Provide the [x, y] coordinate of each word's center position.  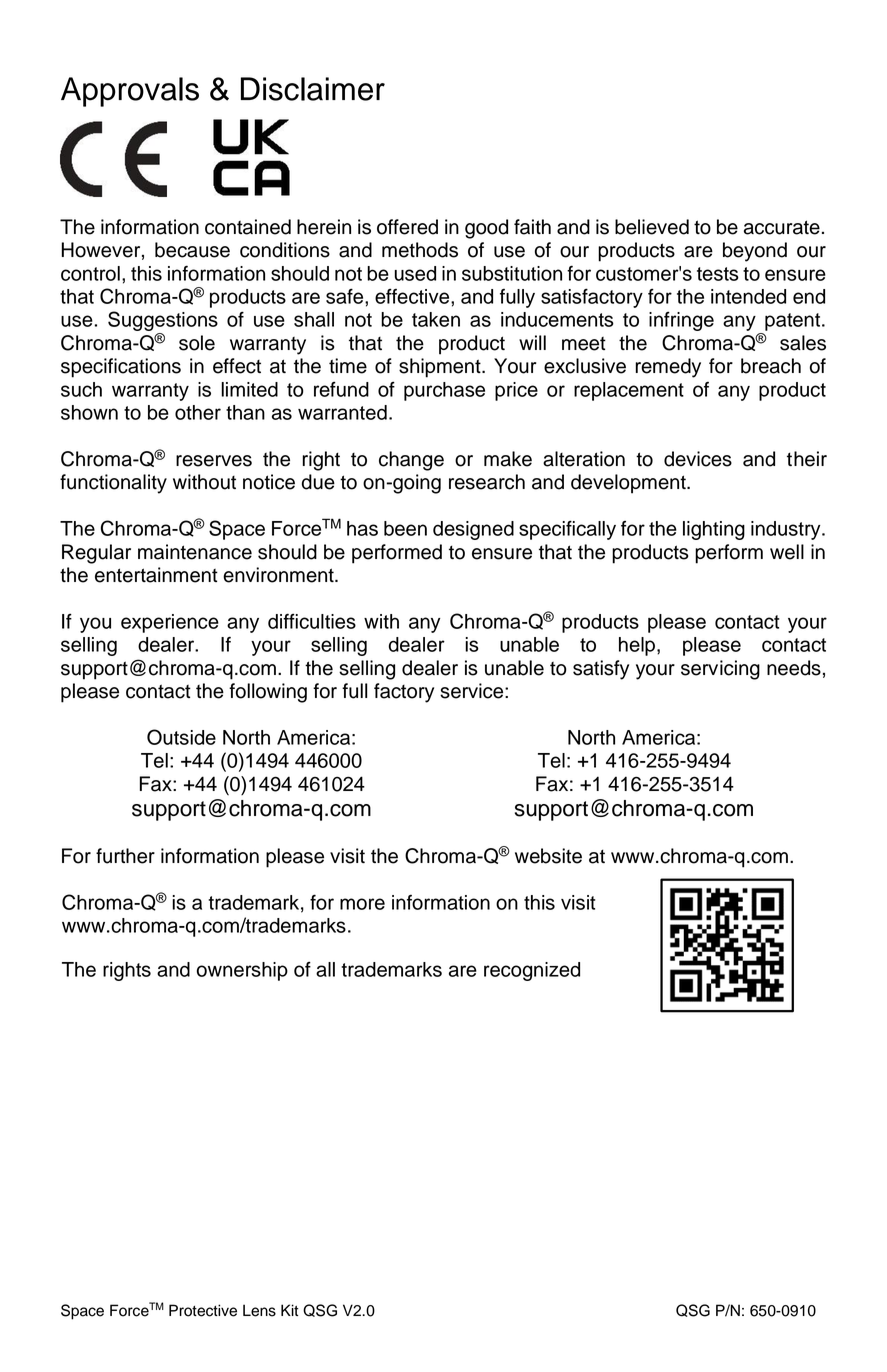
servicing [720, 670]
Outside [181, 737]
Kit [290, 1310]
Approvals [130, 92]
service [473, 691]
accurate [782, 227]
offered [407, 227]
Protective [203, 1310]
